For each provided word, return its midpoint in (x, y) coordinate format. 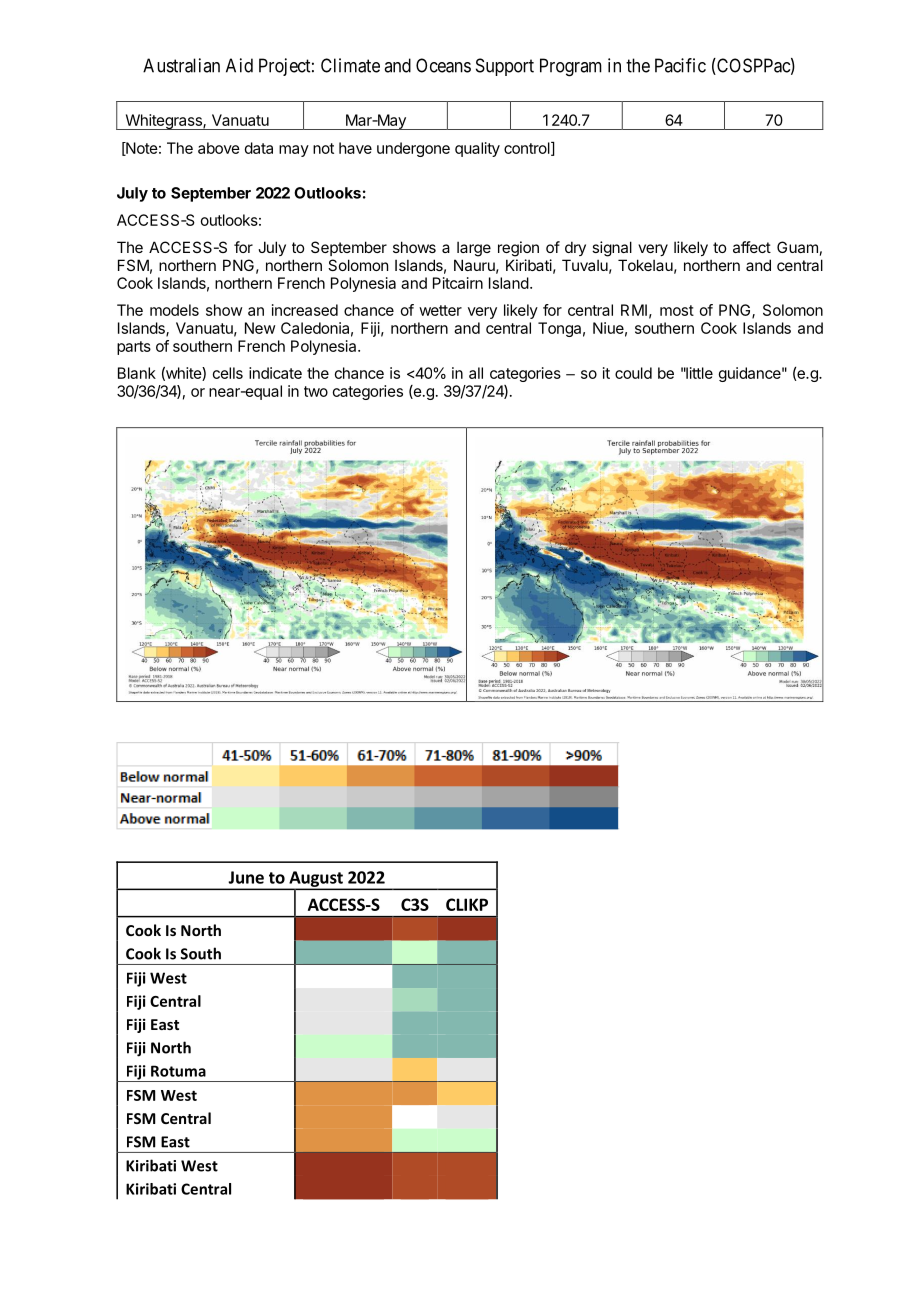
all (476, 373)
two (316, 391)
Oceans (443, 65)
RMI (634, 310)
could (633, 373)
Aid (239, 65)
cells (228, 373)
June (246, 877)
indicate (275, 373)
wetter (440, 310)
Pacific (680, 65)
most (677, 310)
